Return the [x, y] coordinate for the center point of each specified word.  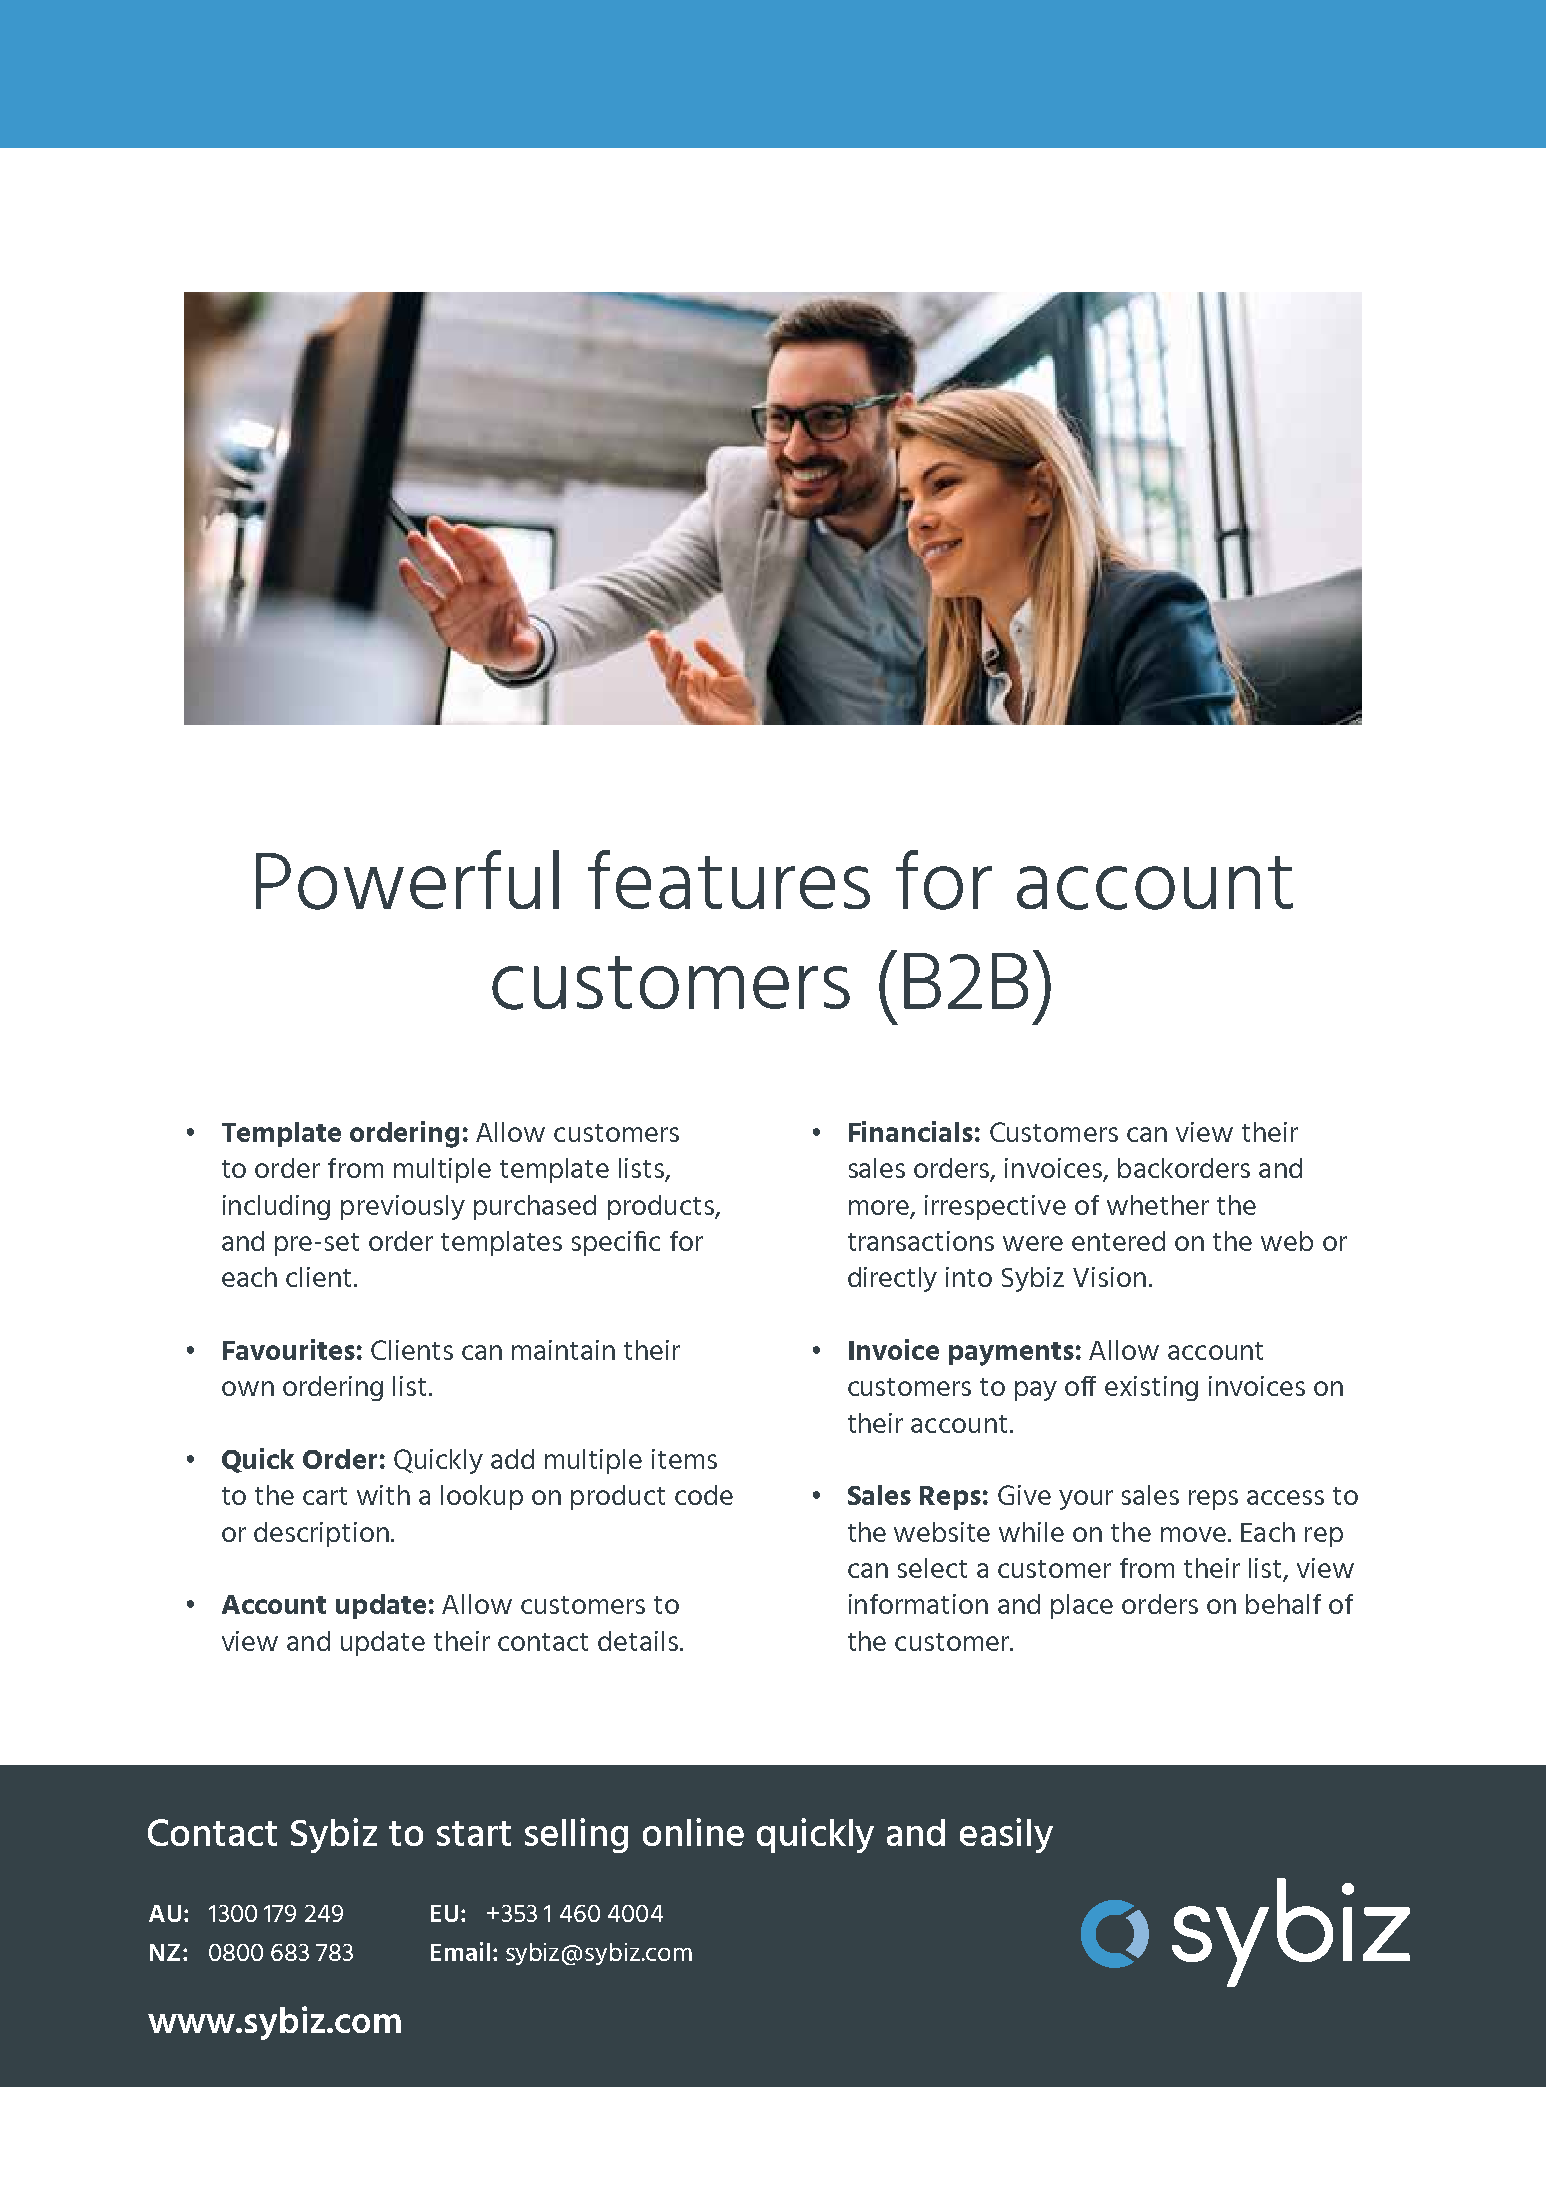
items [684, 1459]
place [1082, 1606]
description [321, 1534]
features [729, 879]
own [248, 1388]
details [638, 1641]
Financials [911, 1131]
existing [1151, 1388]
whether [1158, 1205]
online [693, 1832]
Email [460, 1951]
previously [403, 1207]
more [879, 1207]
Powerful [407, 880]
